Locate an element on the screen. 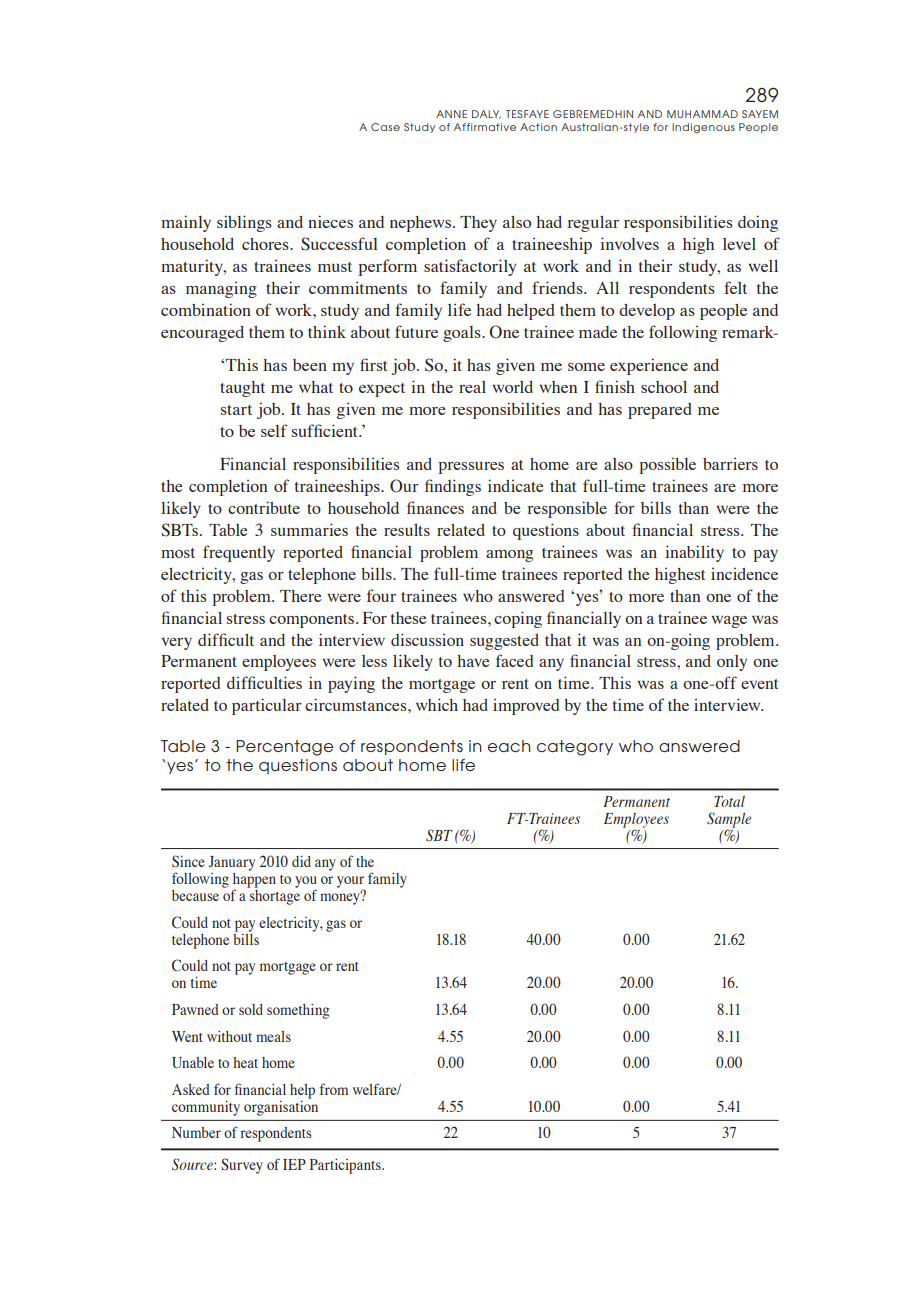 This screenshot has height=1316, width=913. Survey is located at coordinates (242, 1166).
